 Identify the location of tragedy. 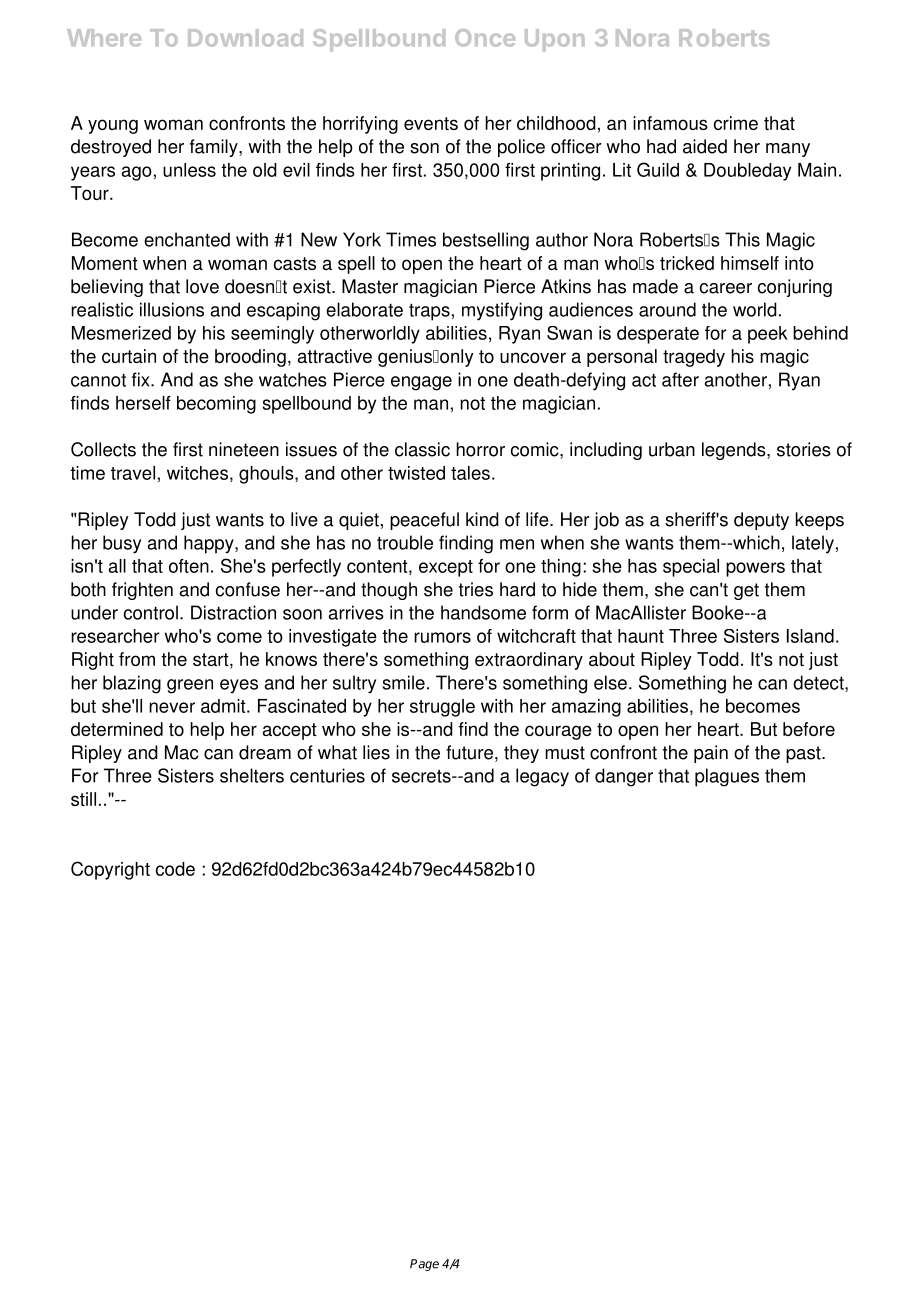
(694, 358).
